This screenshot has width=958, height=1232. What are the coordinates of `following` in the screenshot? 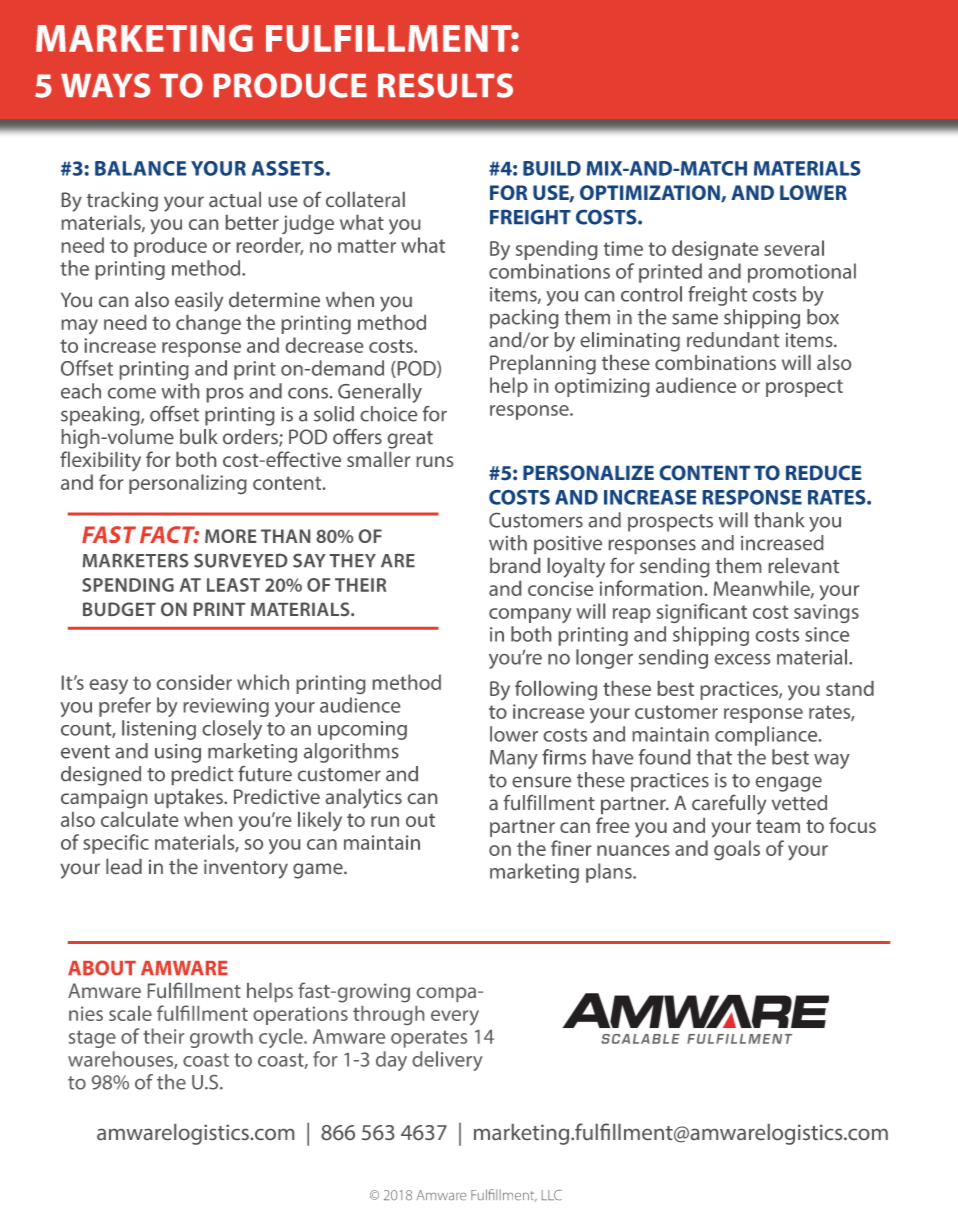 It's located at (556, 690).
